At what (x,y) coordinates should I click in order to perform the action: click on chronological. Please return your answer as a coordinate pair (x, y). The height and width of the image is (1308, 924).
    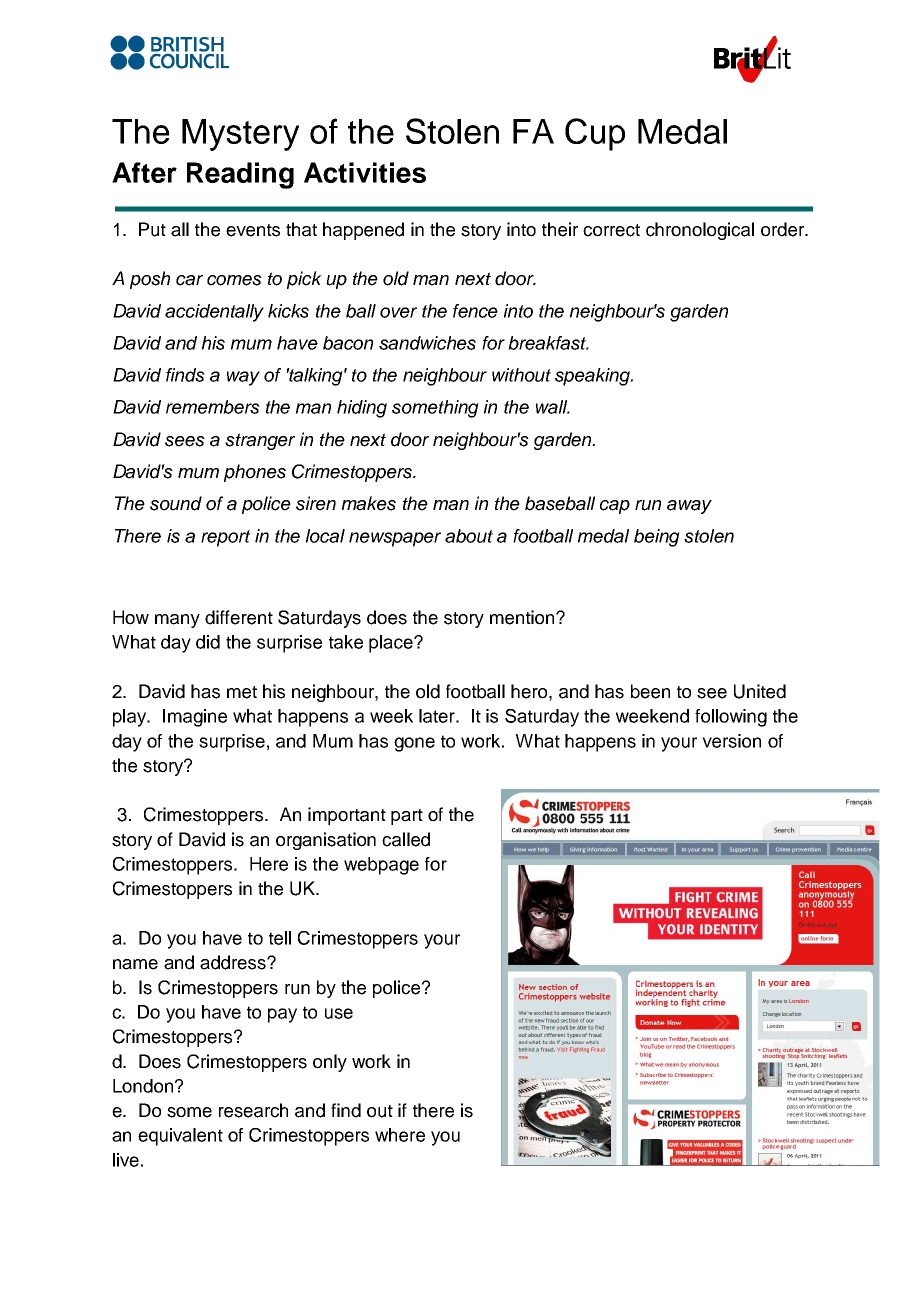
    Looking at the image, I should click on (700, 231).
